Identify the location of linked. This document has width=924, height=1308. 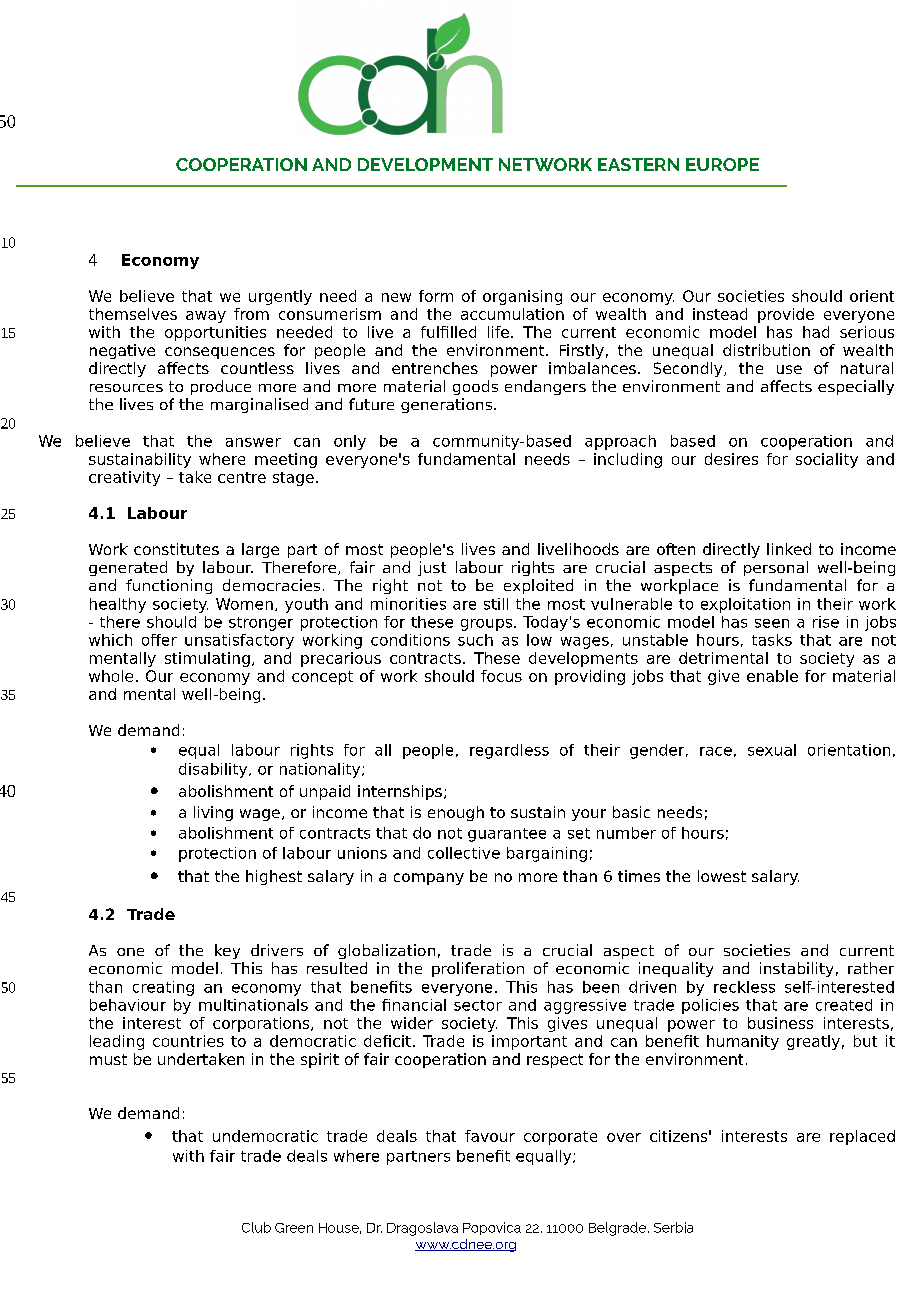
(789, 549).
